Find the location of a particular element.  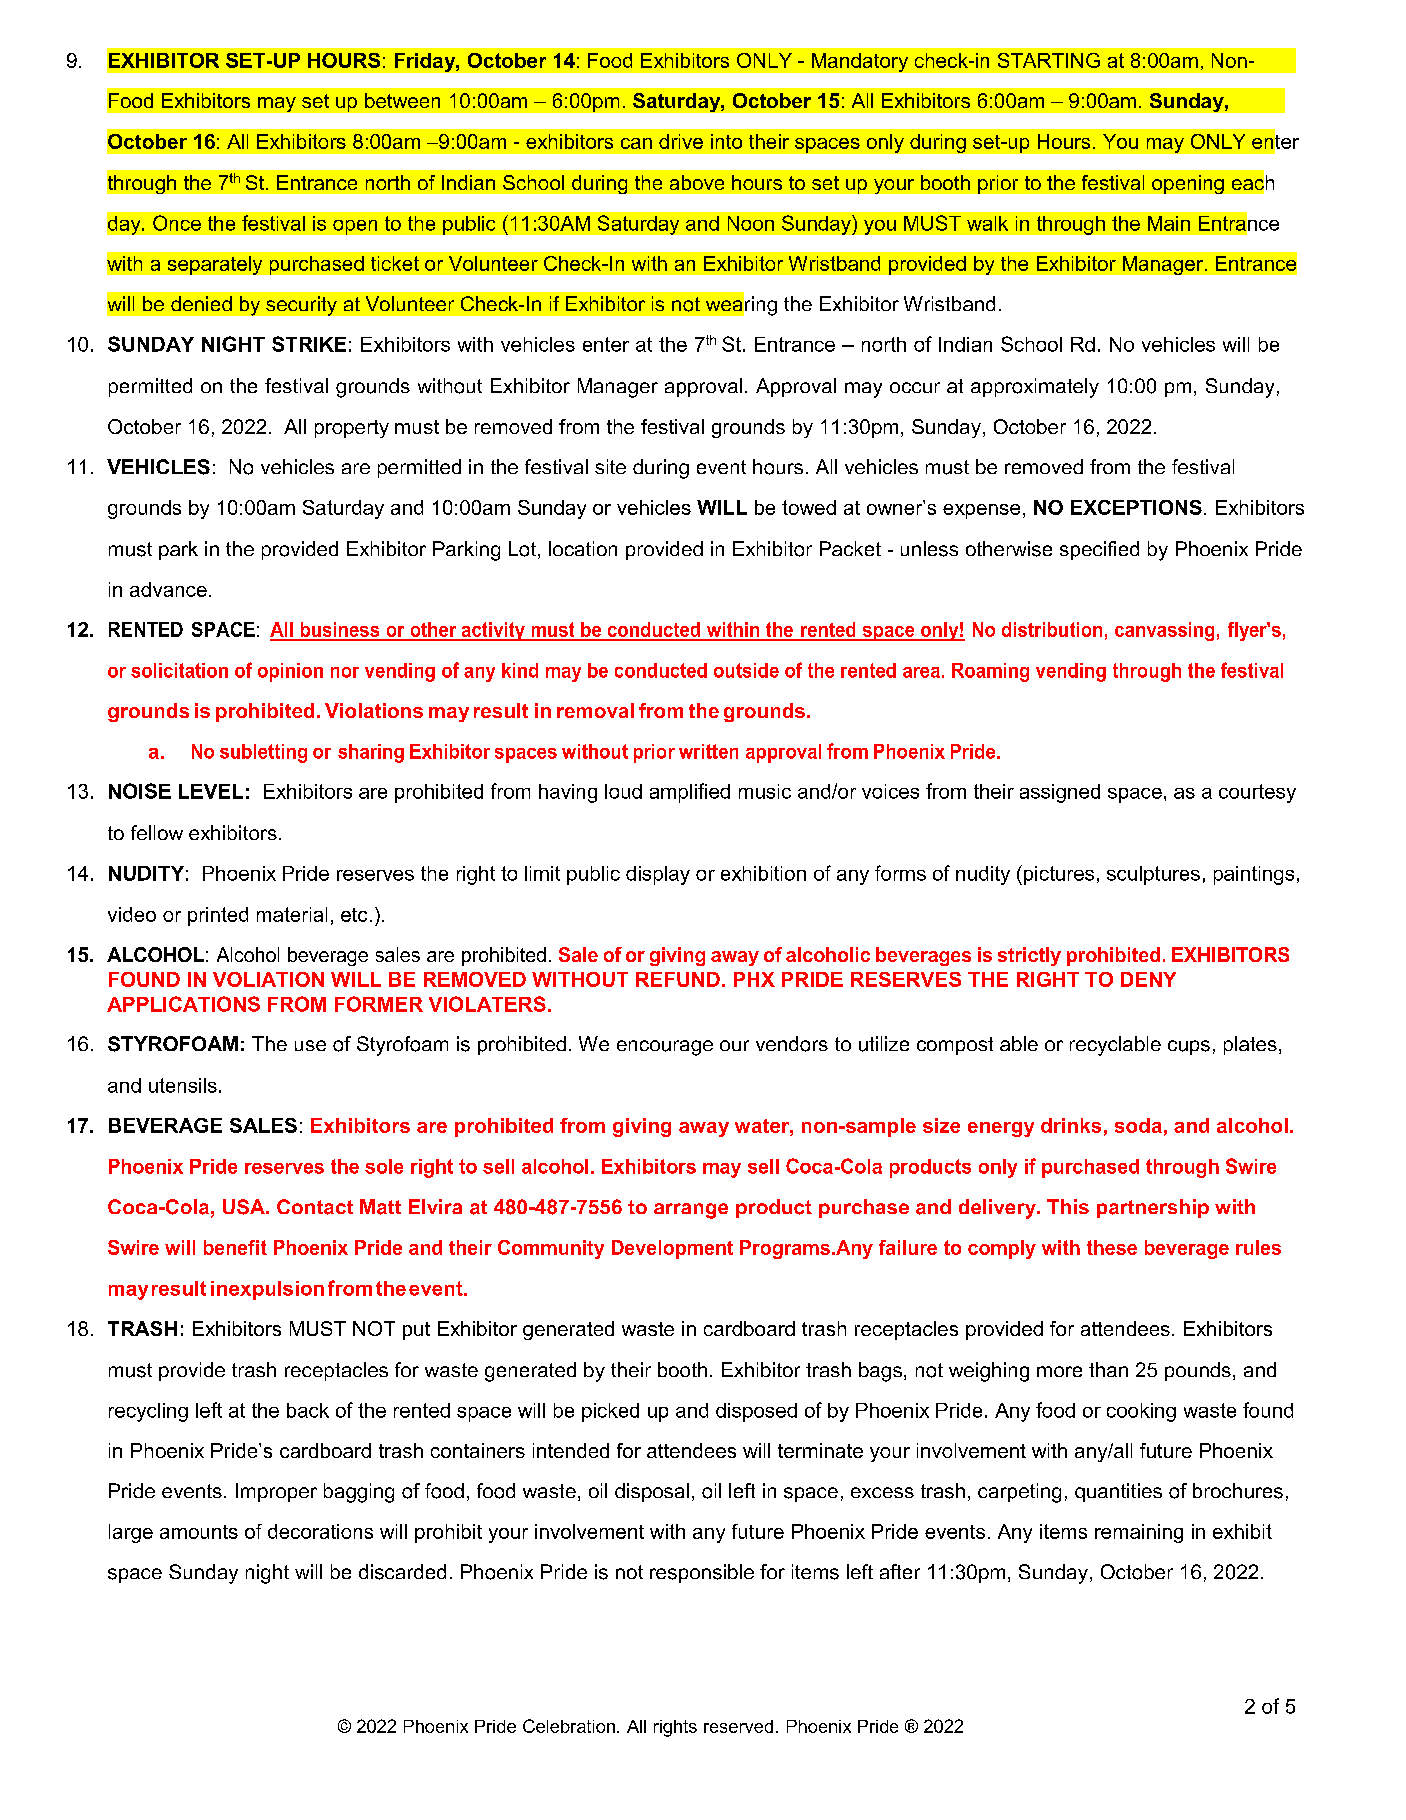

STARTING is located at coordinates (1049, 60).
